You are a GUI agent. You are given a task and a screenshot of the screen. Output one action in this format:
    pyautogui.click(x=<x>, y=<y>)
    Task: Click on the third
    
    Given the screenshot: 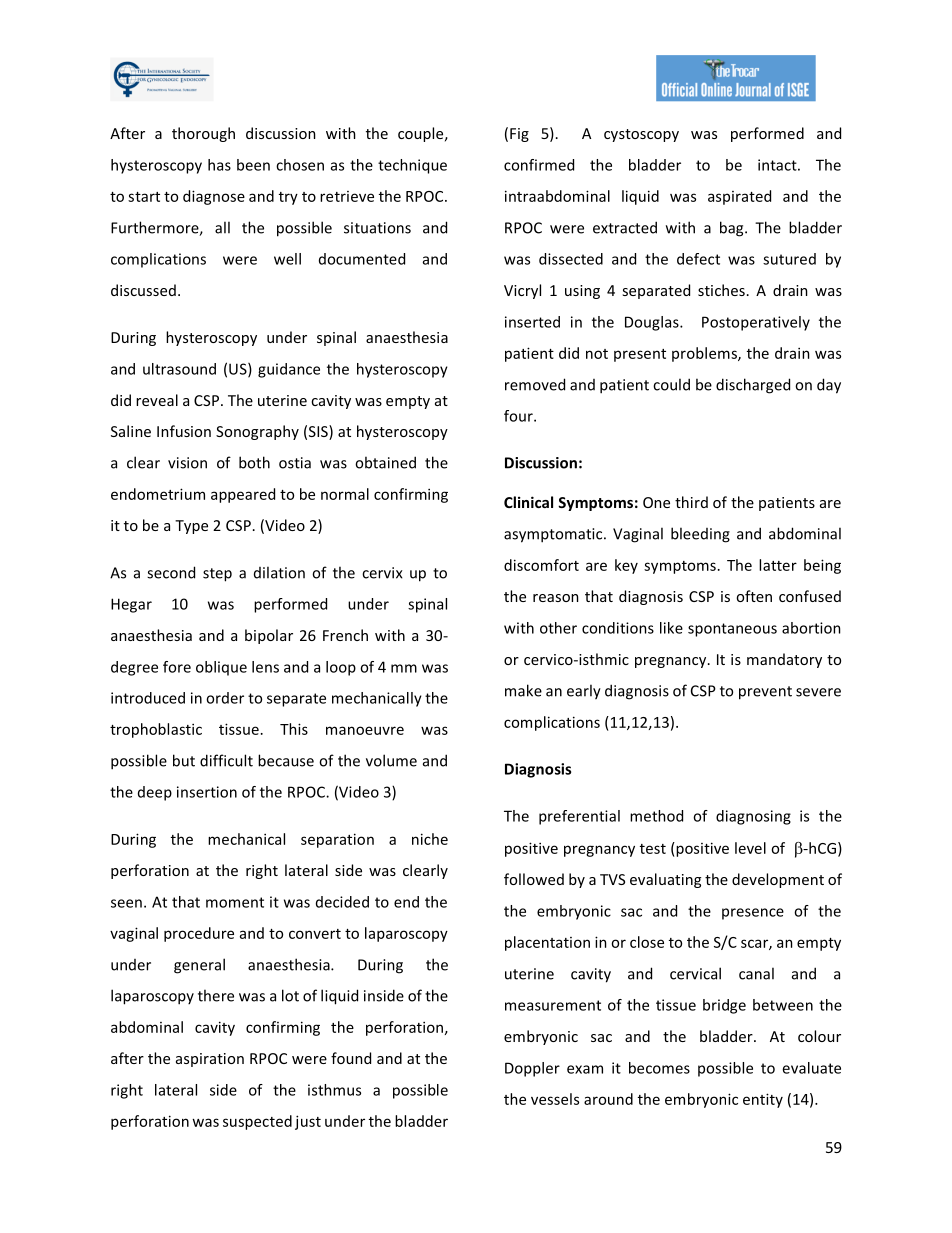 What is the action you would take?
    pyautogui.click(x=691, y=502)
